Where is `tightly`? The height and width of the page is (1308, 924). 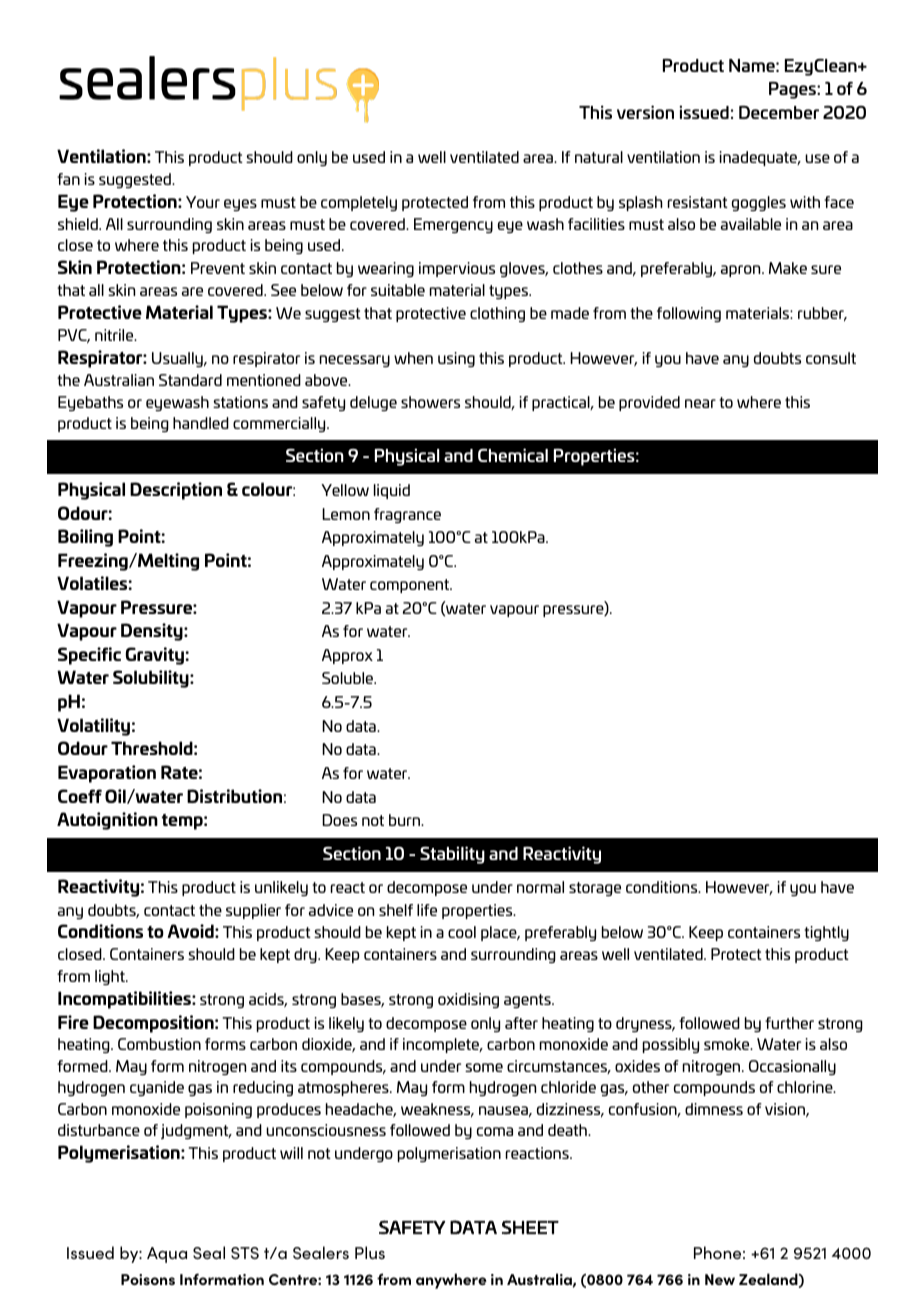 tightly is located at coordinates (826, 933).
